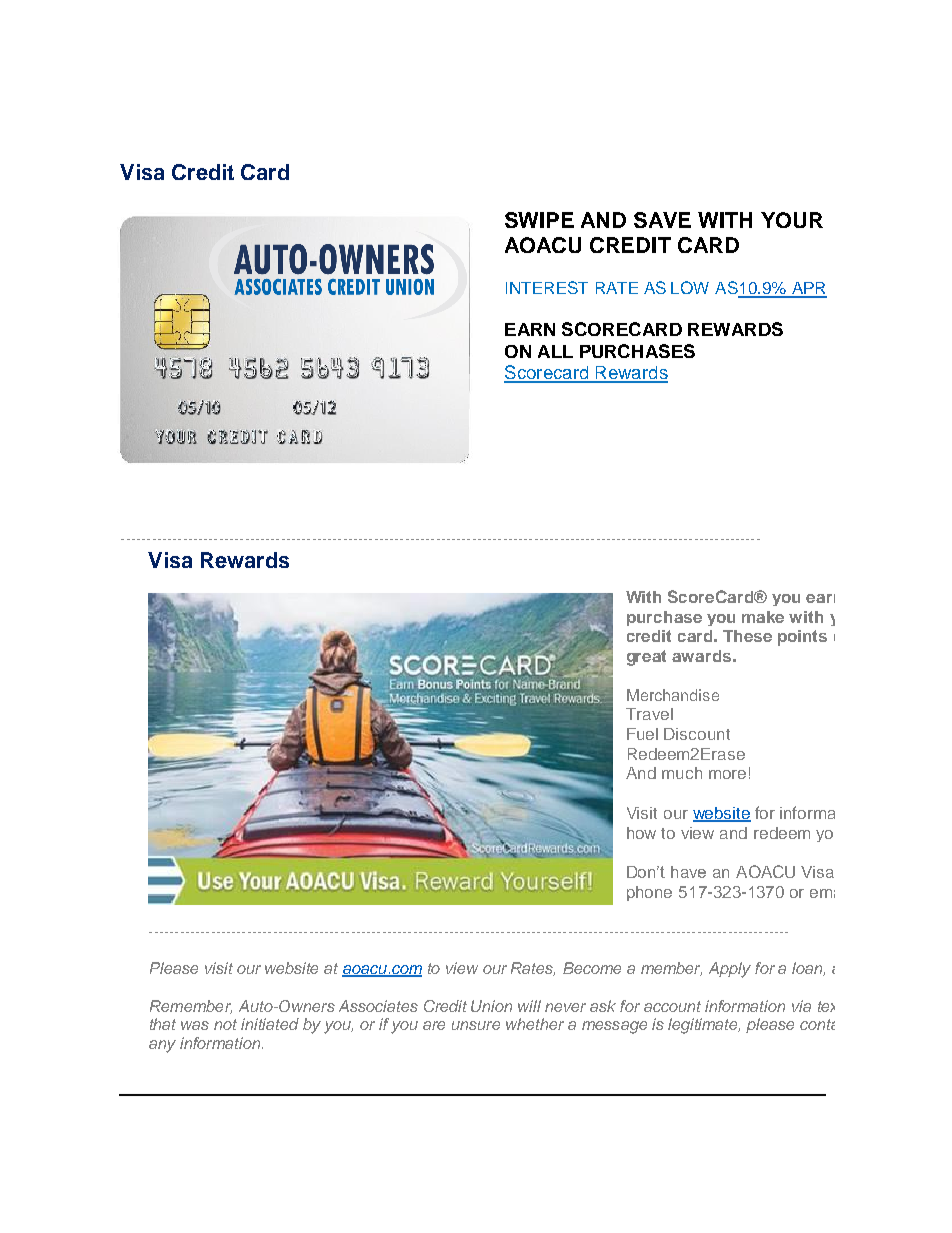 The image size is (952, 1233). I want to click on INTEREST, so click(547, 287).
